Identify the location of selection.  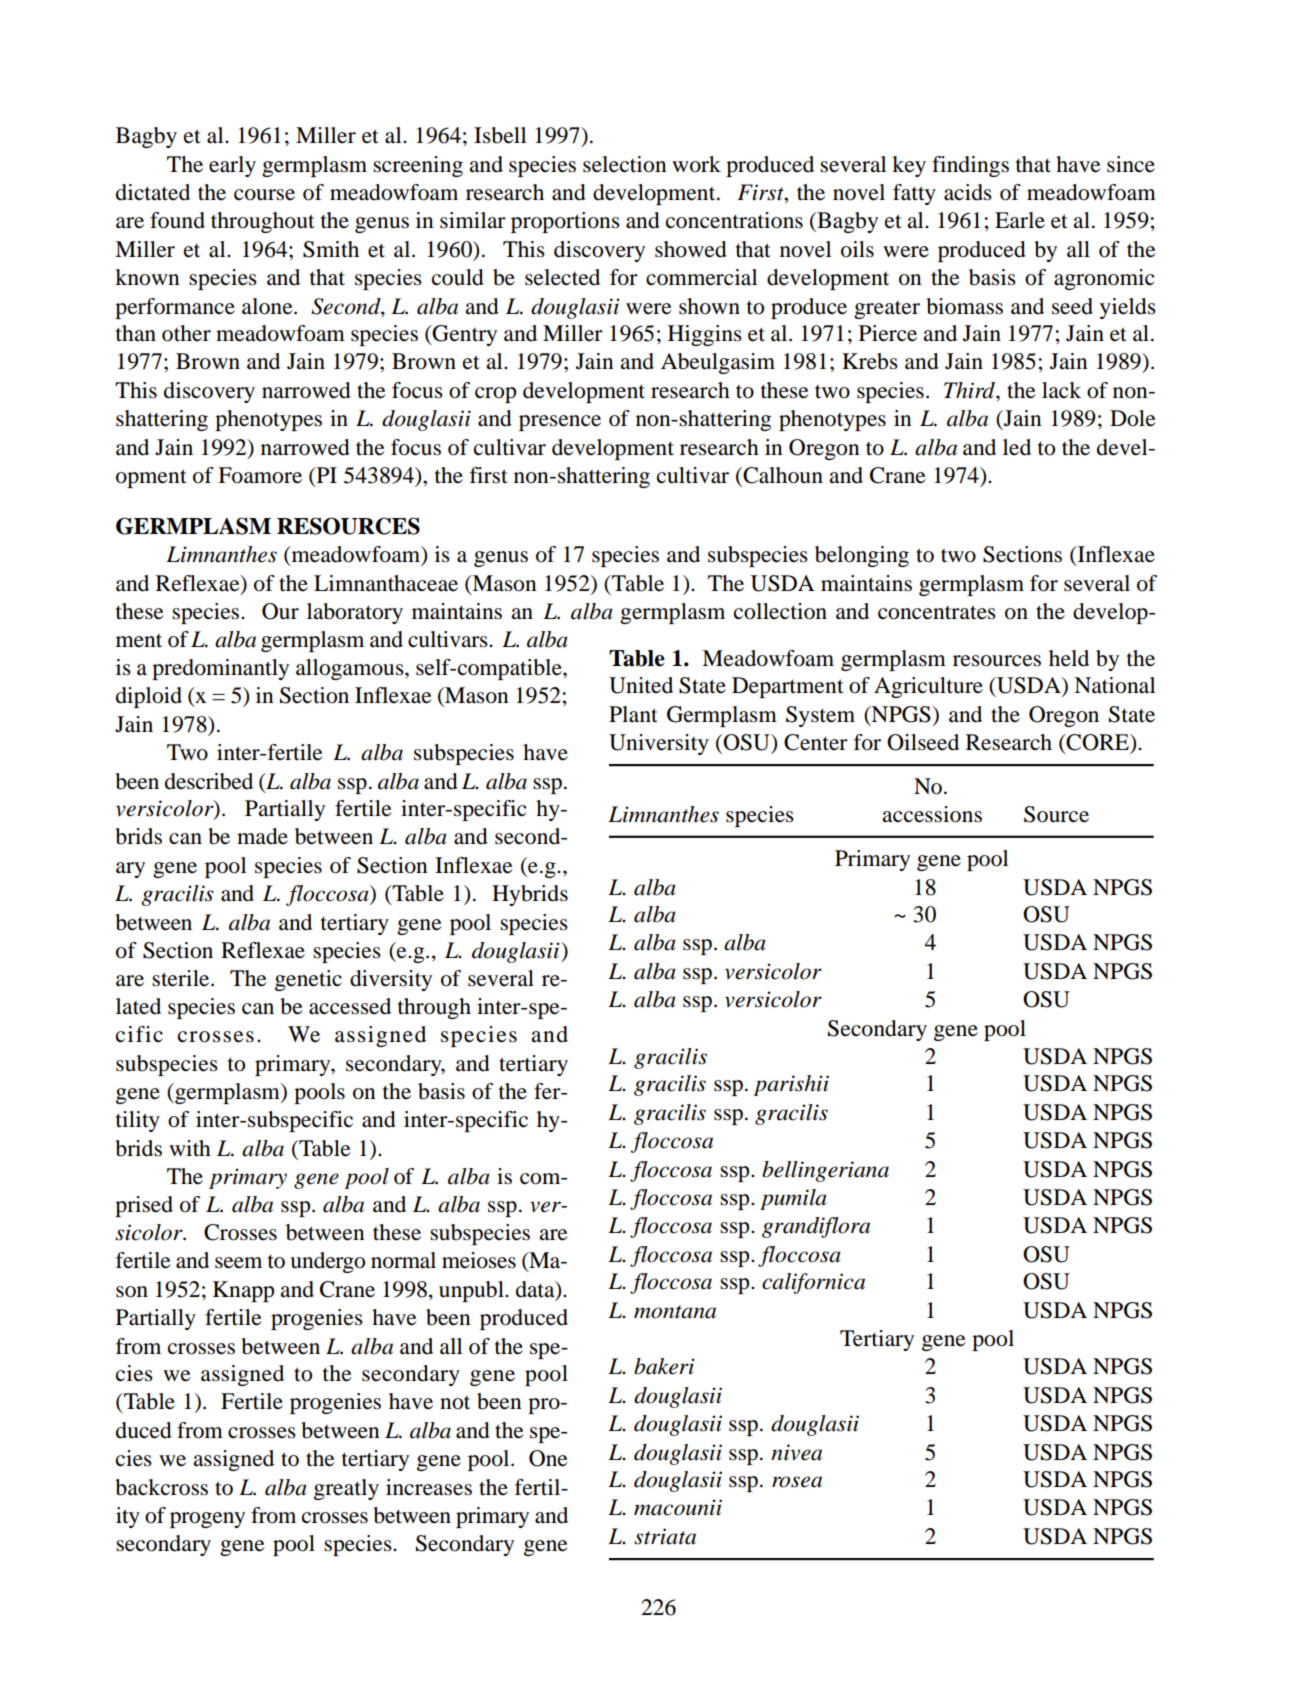
(625, 164).
